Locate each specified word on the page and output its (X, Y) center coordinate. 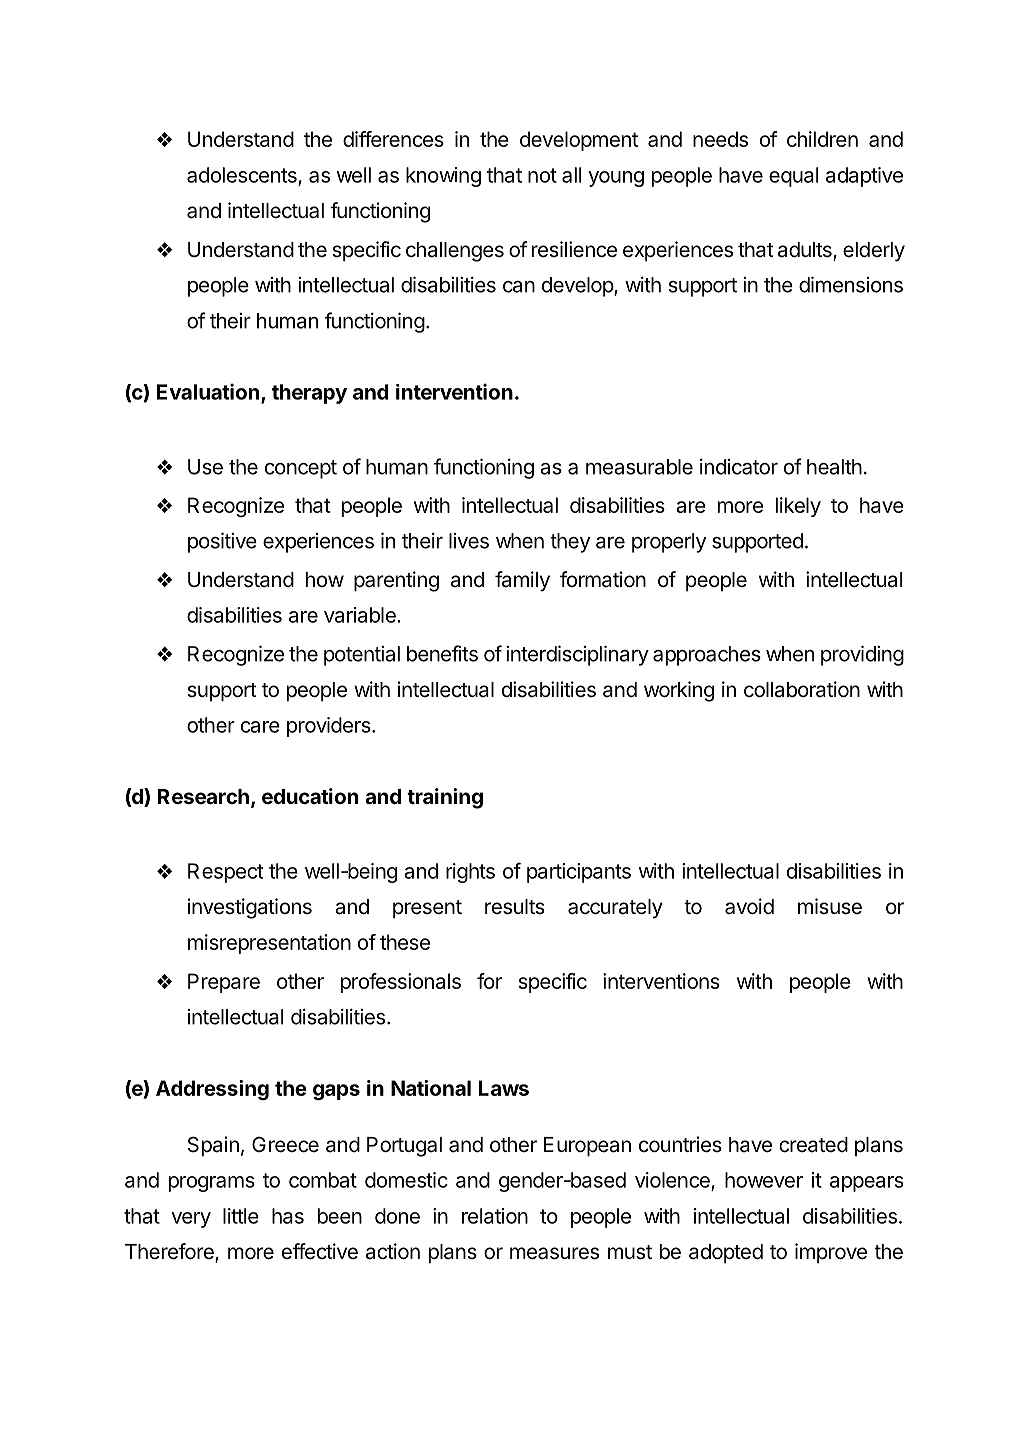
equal (793, 177)
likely (798, 507)
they (570, 543)
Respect (225, 873)
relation (495, 1216)
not (542, 175)
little (241, 1216)
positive (222, 542)
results (514, 907)
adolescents (243, 176)
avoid (749, 906)
